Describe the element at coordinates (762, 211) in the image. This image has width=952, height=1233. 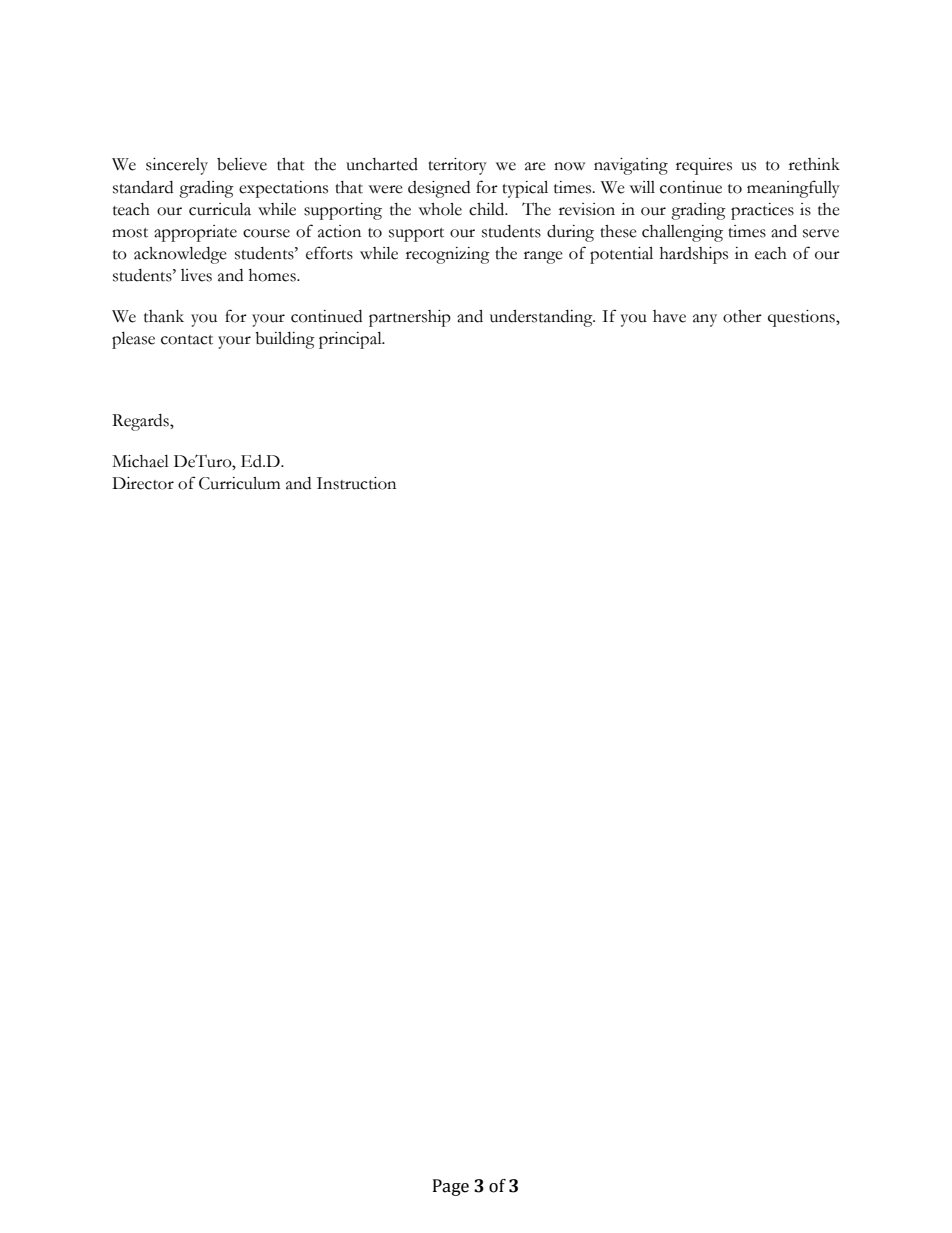
I see `practices` at that location.
